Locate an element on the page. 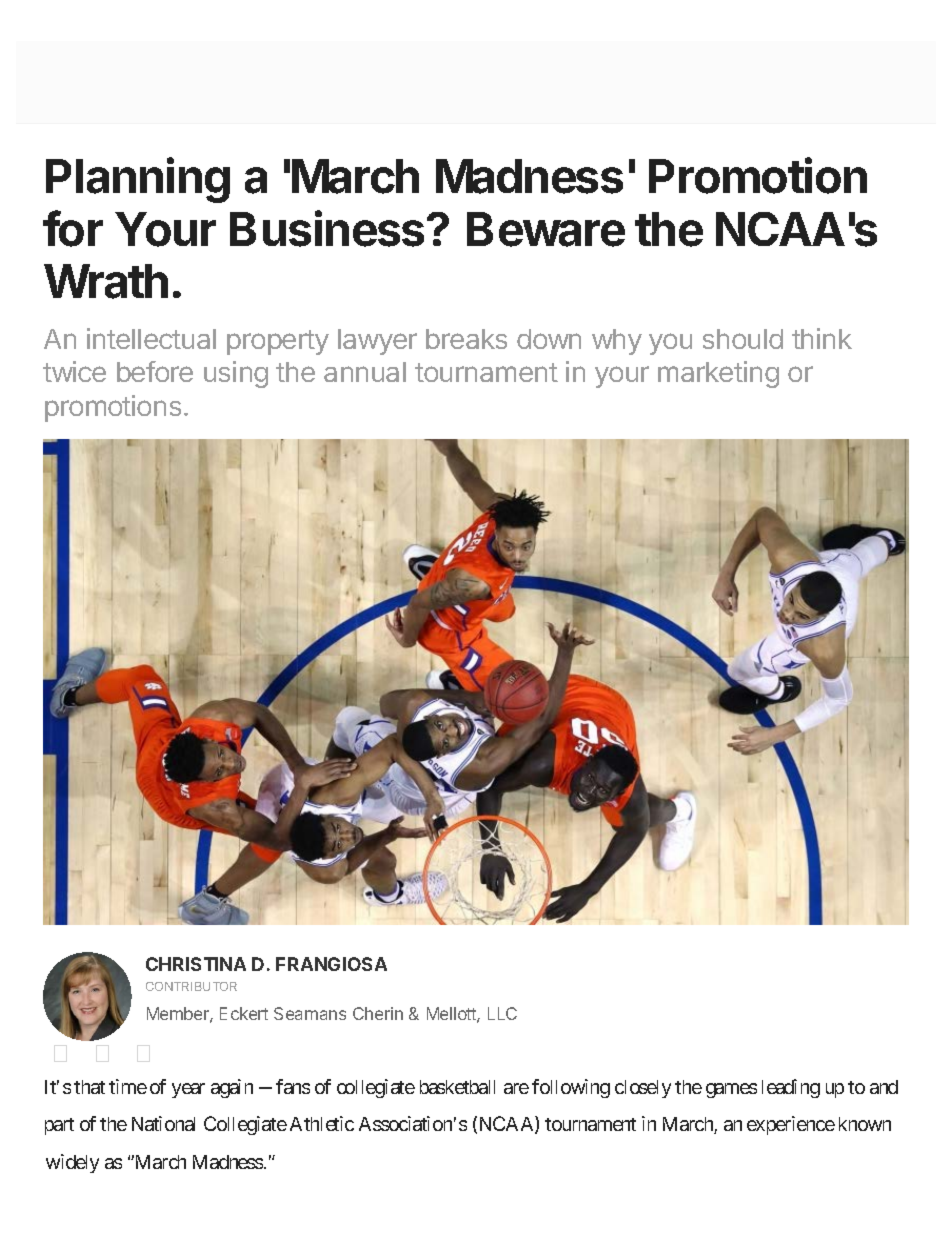 Image resolution: width=952 pixels, height=1233 pixels. LLC is located at coordinates (502, 1013).
